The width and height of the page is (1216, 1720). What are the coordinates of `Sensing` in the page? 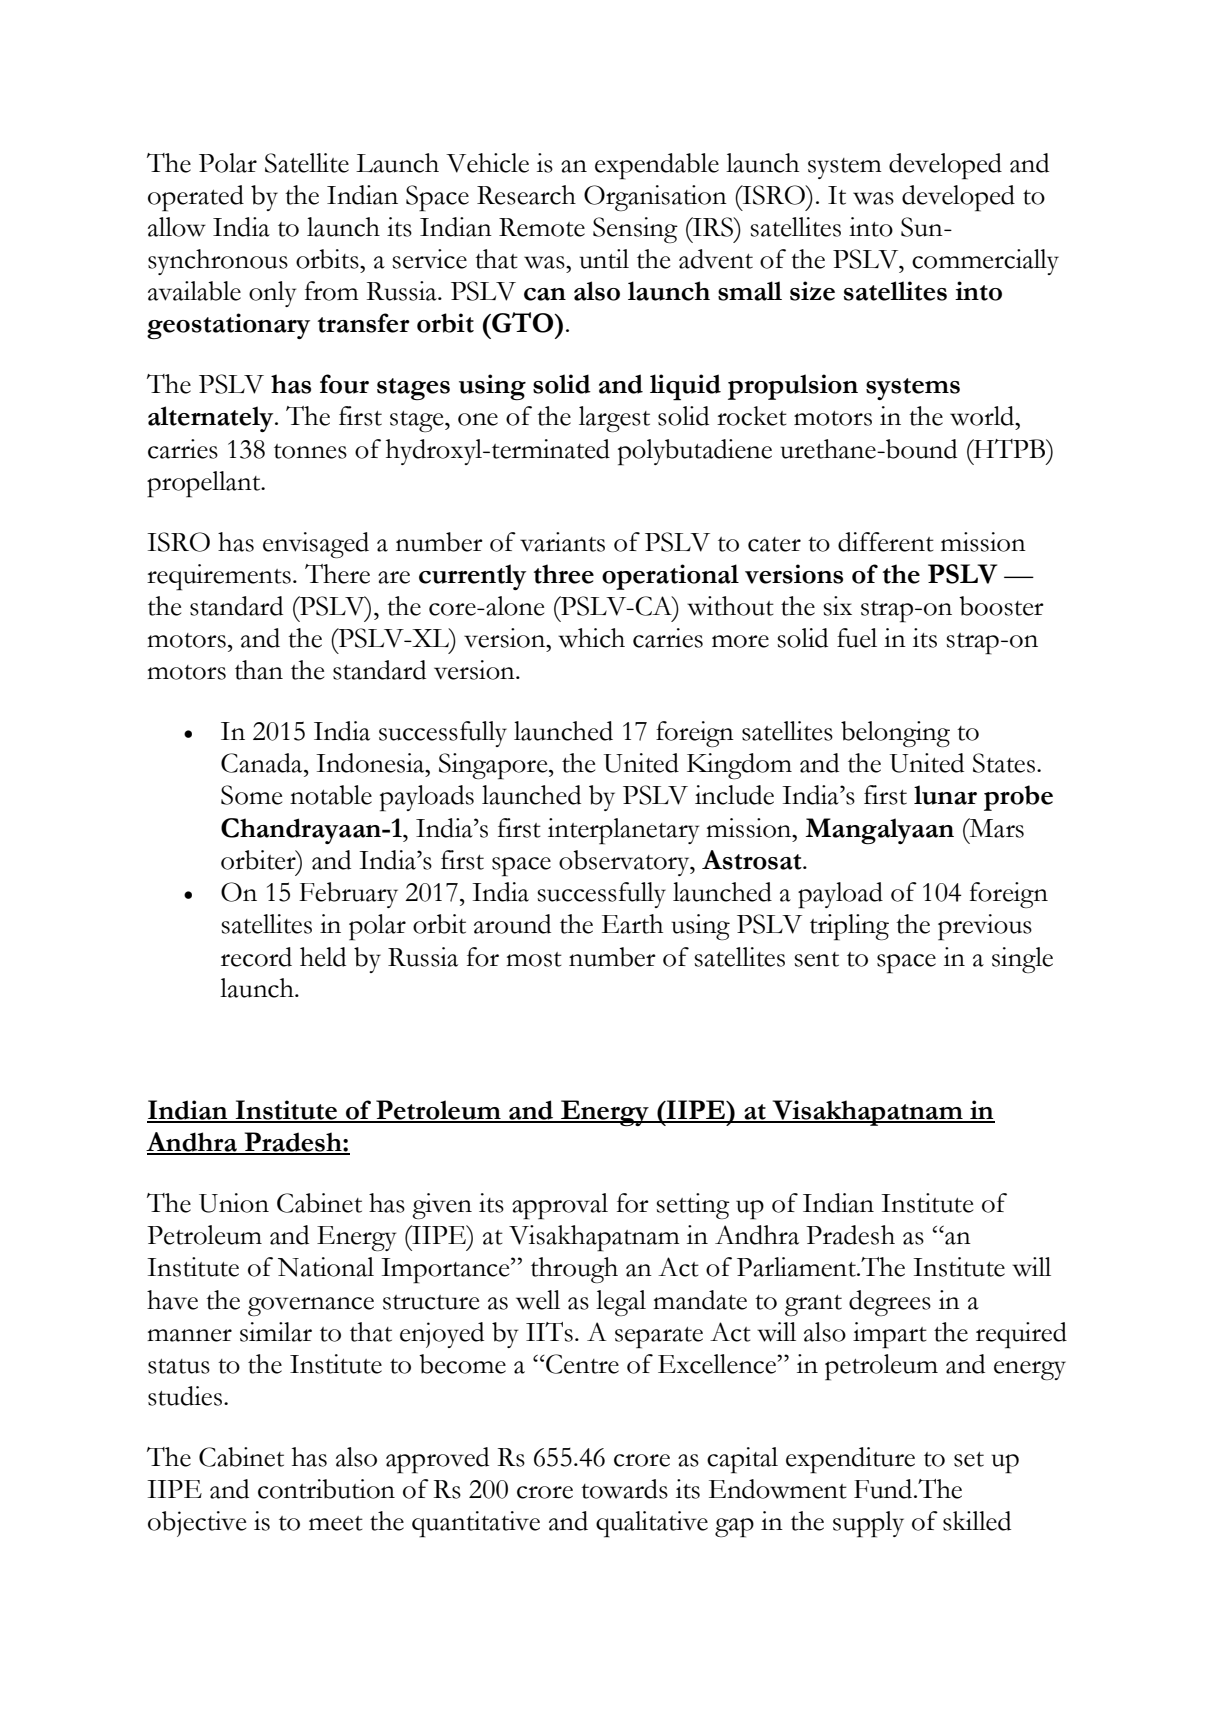 It's located at (635, 230).
